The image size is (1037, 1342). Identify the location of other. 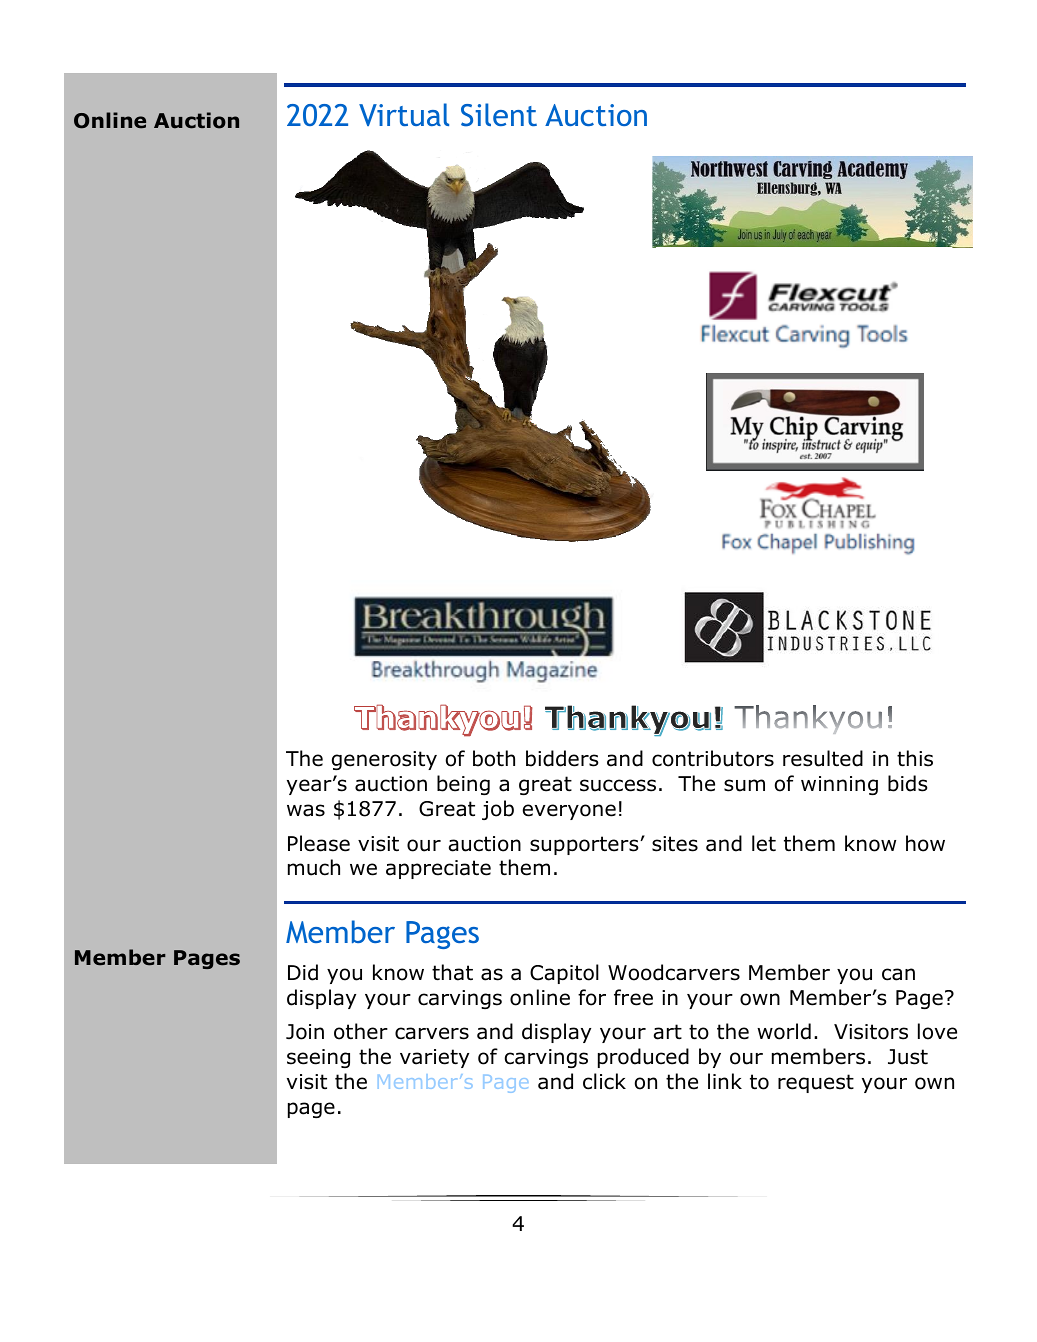
(361, 1031).
